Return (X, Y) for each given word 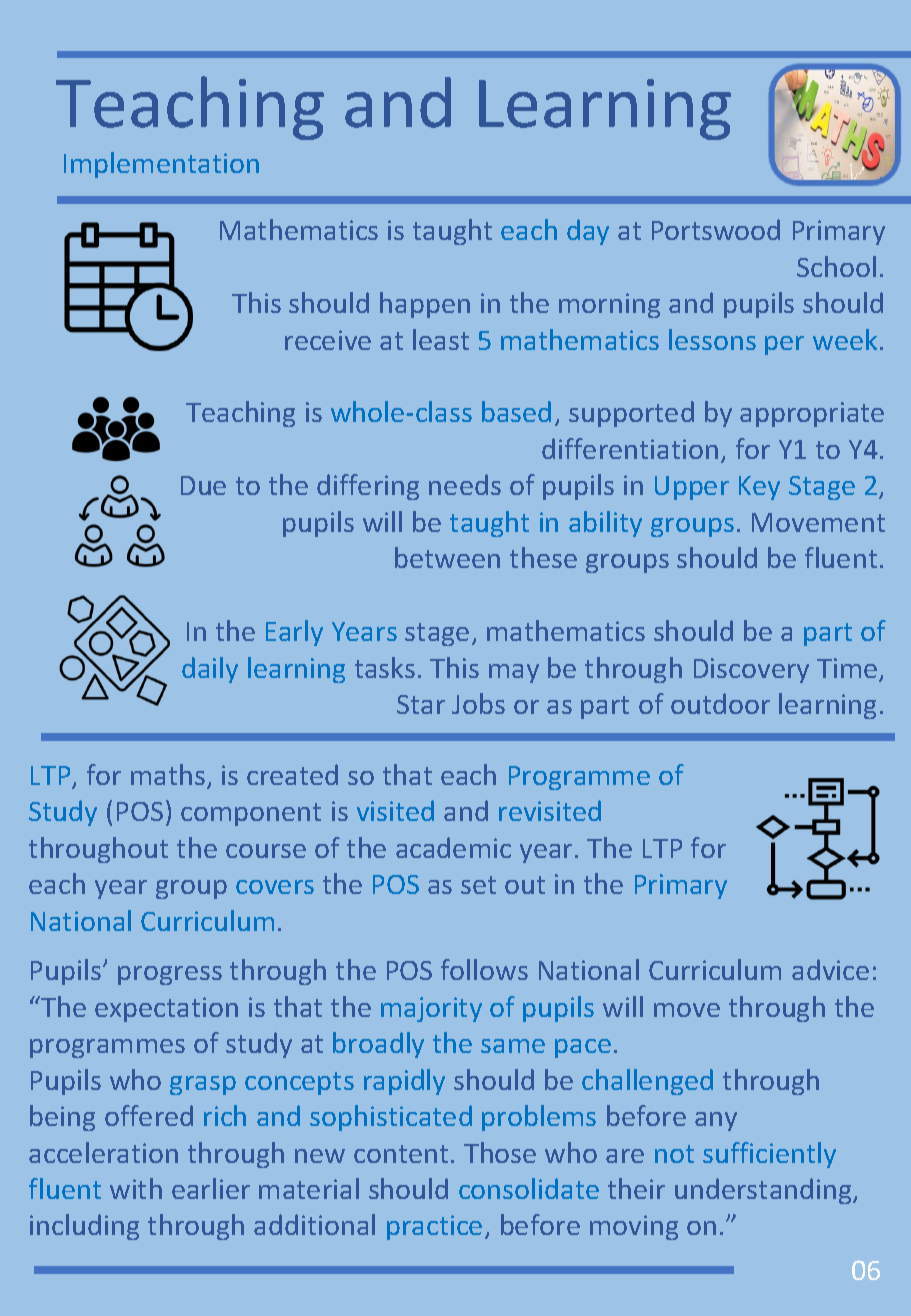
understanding (764, 1191)
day (588, 232)
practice (434, 1227)
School (836, 266)
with (136, 1188)
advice (830, 969)
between (447, 557)
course (266, 851)
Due (203, 485)
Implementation (161, 165)
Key (759, 488)
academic (453, 847)
